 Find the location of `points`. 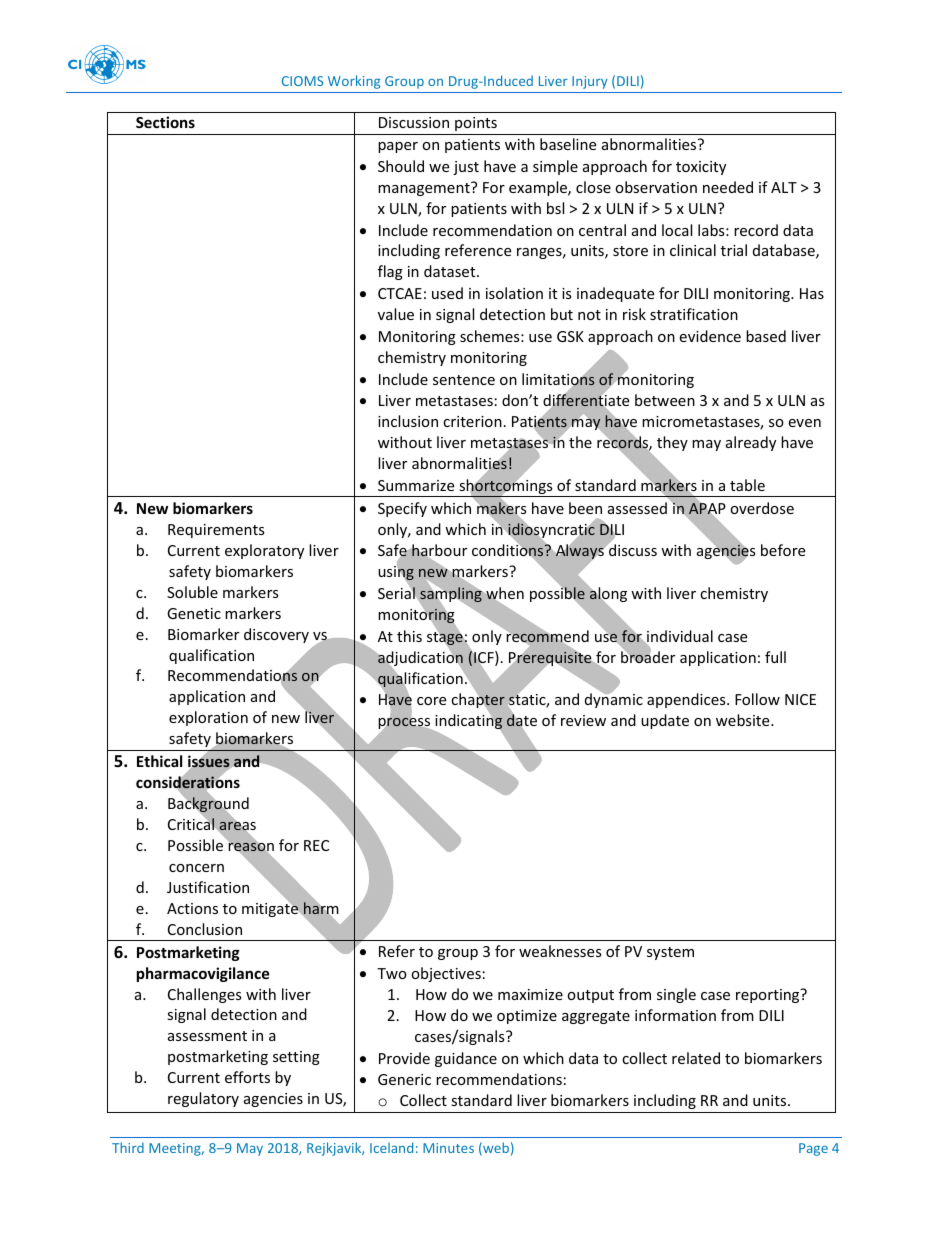

points is located at coordinates (476, 124).
